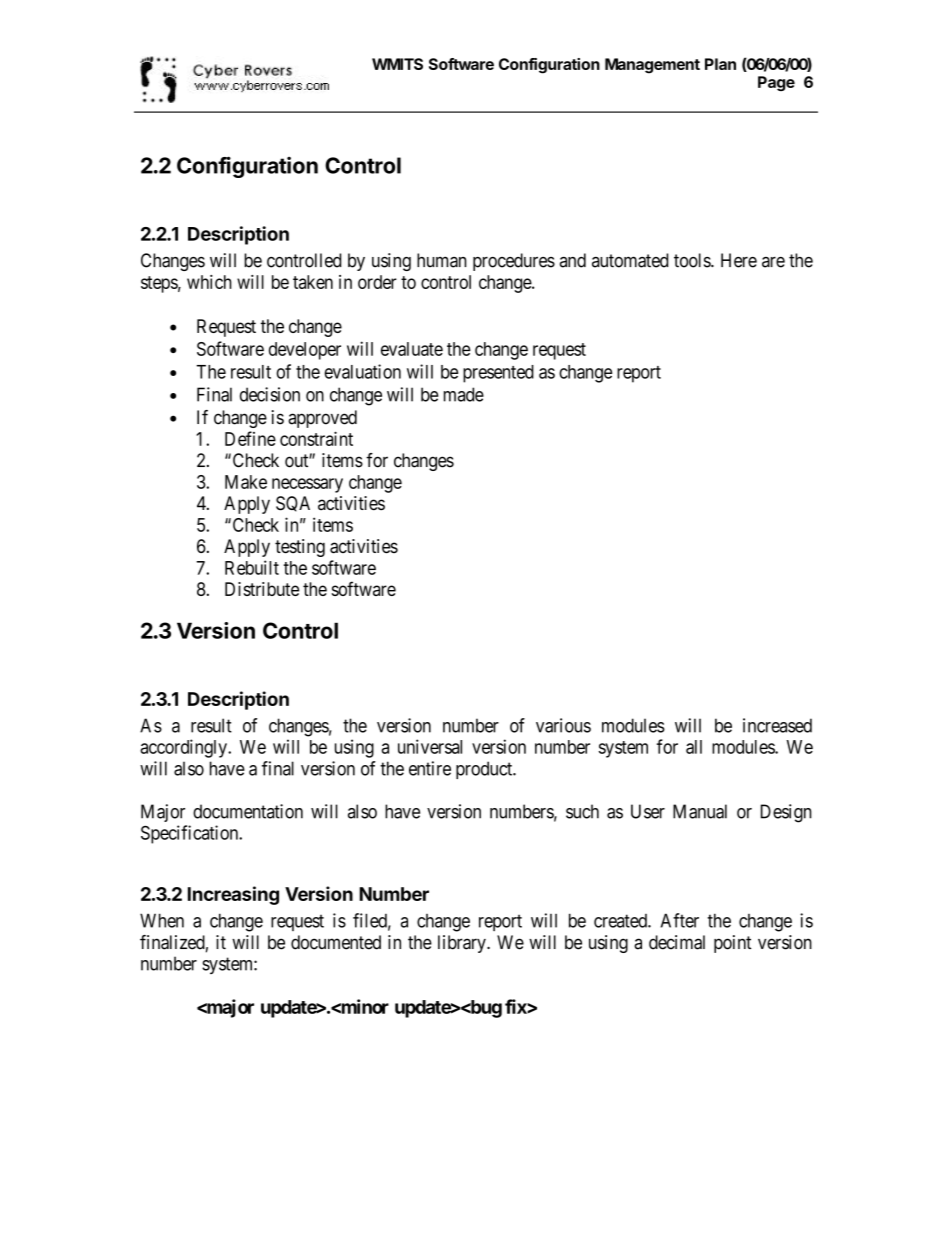 The height and width of the image is (1233, 952). What do you see at coordinates (720, 64) in the image?
I see `Plan` at bounding box center [720, 64].
